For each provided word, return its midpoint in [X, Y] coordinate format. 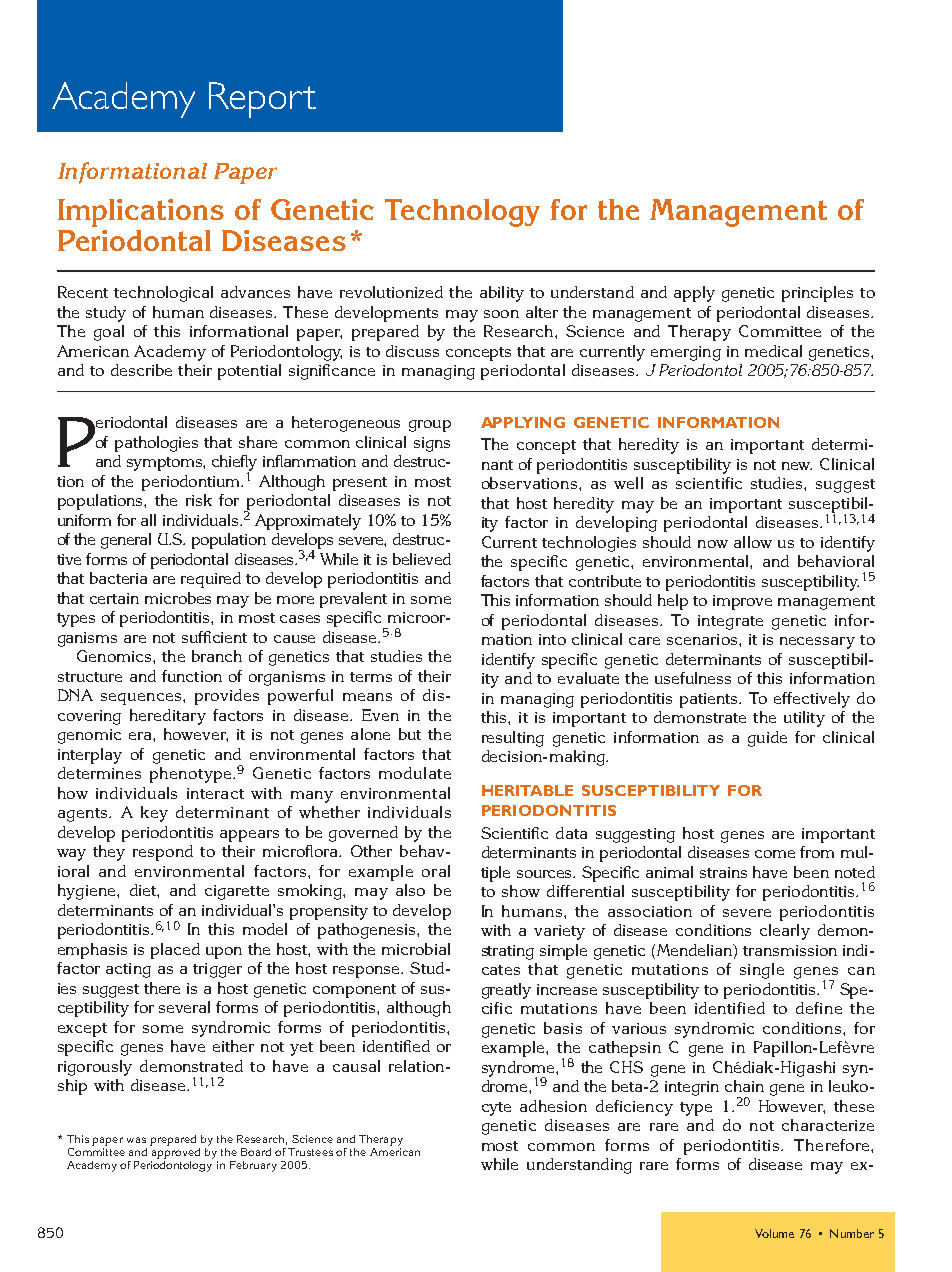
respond [163, 853]
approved [176, 1153]
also [410, 890]
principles [817, 294]
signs [432, 444]
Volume [774, 1233]
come [775, 854]
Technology [462, 213]
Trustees [310, 1152]
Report [262, 100]
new [797, 466]
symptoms [165, 464]
